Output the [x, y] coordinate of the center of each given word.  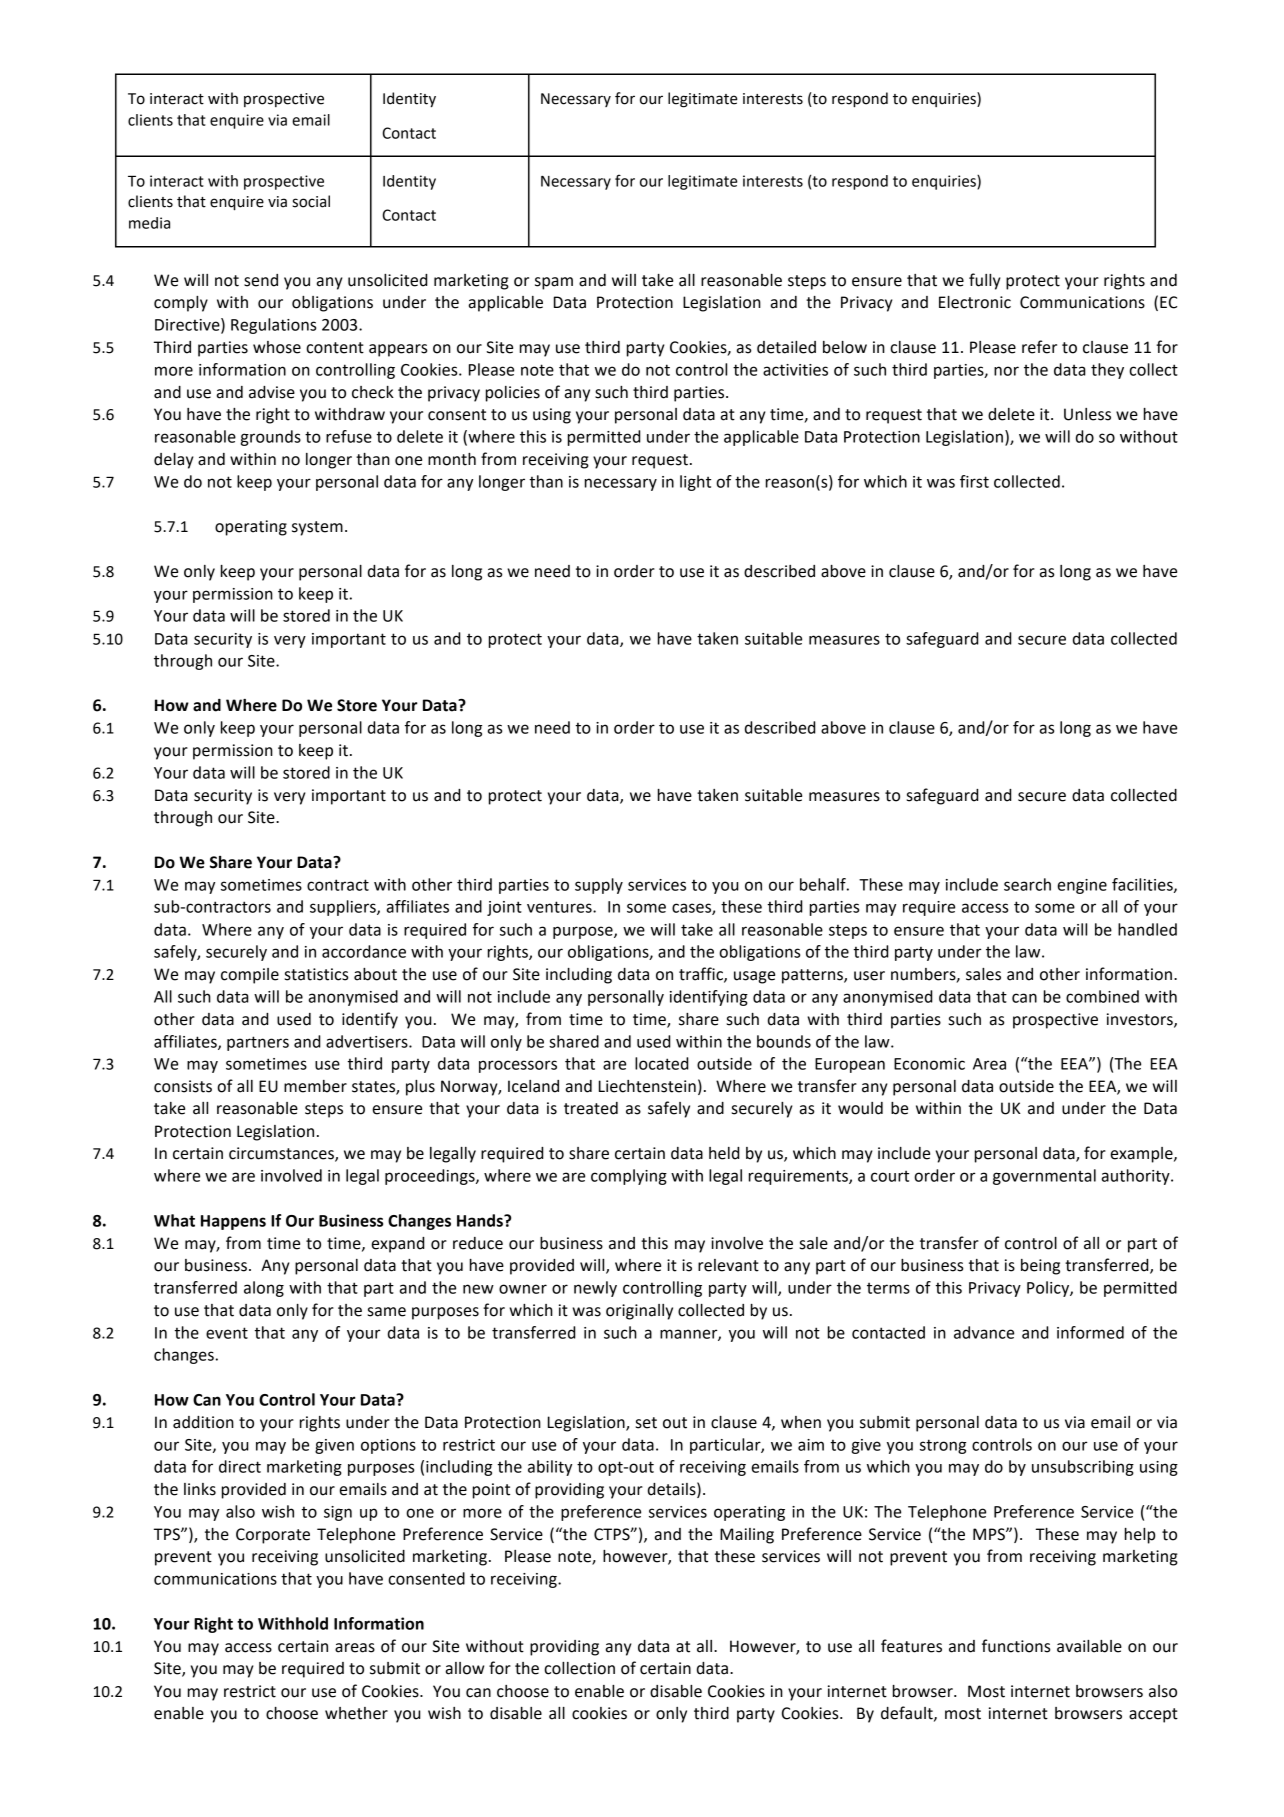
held [724, 1153]
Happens [233, 1222]
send [261, 280]
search [1027, 884]
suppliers [344, 908]
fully [985, 281]
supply [599, 886]
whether [356, 1713]
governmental [1044, 1177]
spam [554, 283]
